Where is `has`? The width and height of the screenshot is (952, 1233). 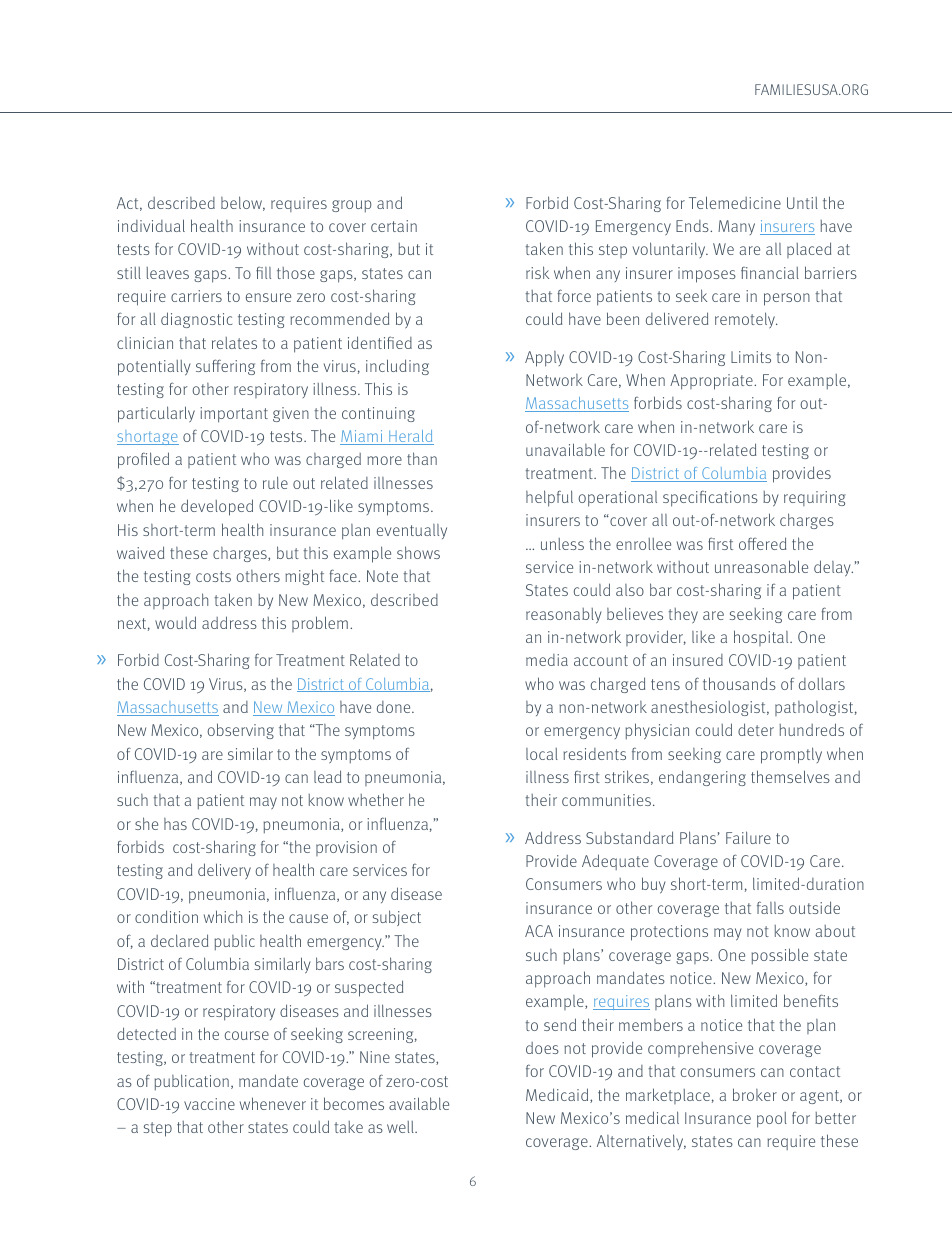
has is located at coordinates (175, 824).
